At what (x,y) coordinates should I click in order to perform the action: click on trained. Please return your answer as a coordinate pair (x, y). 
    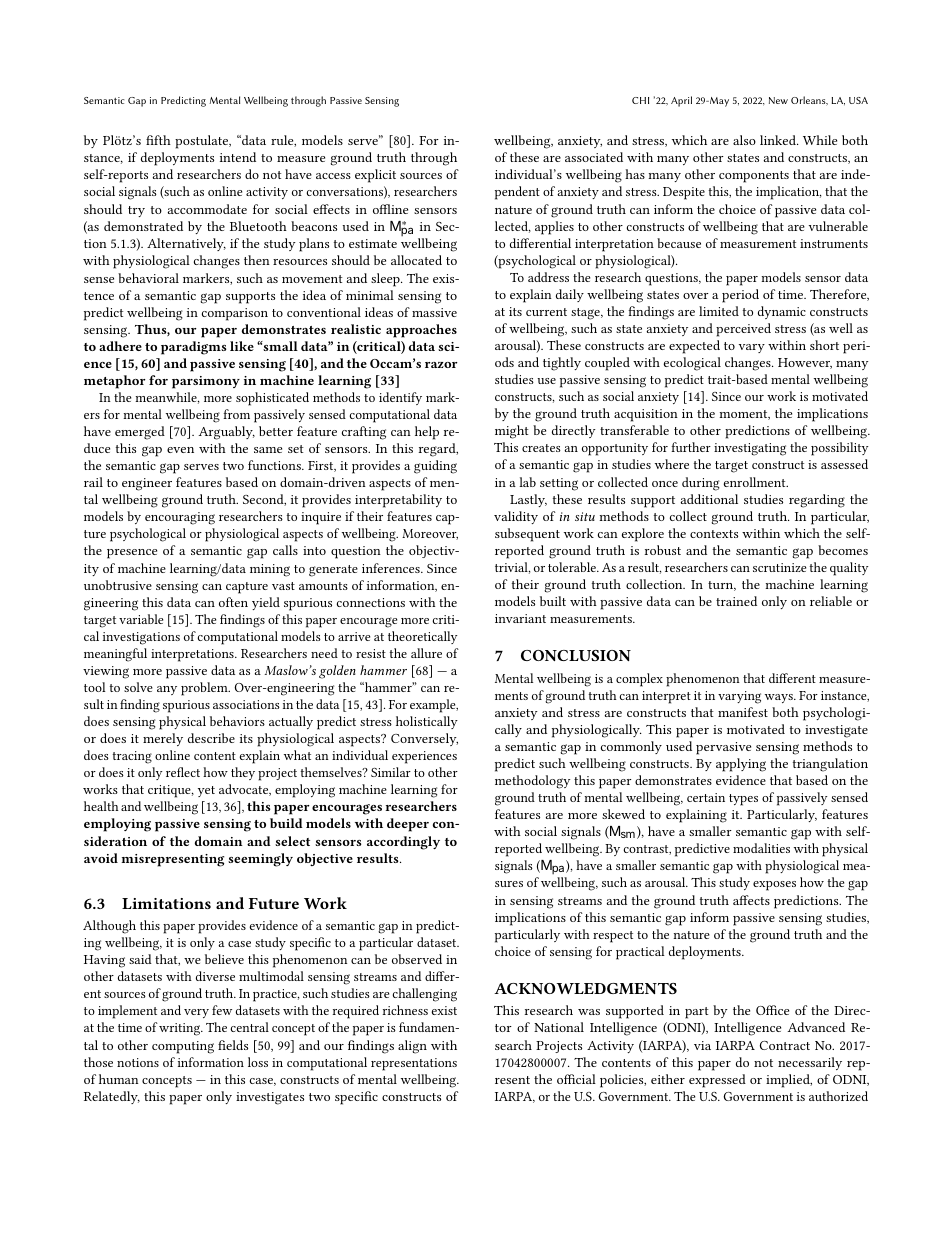
    Looking at the image, I should click on (736, 601).
